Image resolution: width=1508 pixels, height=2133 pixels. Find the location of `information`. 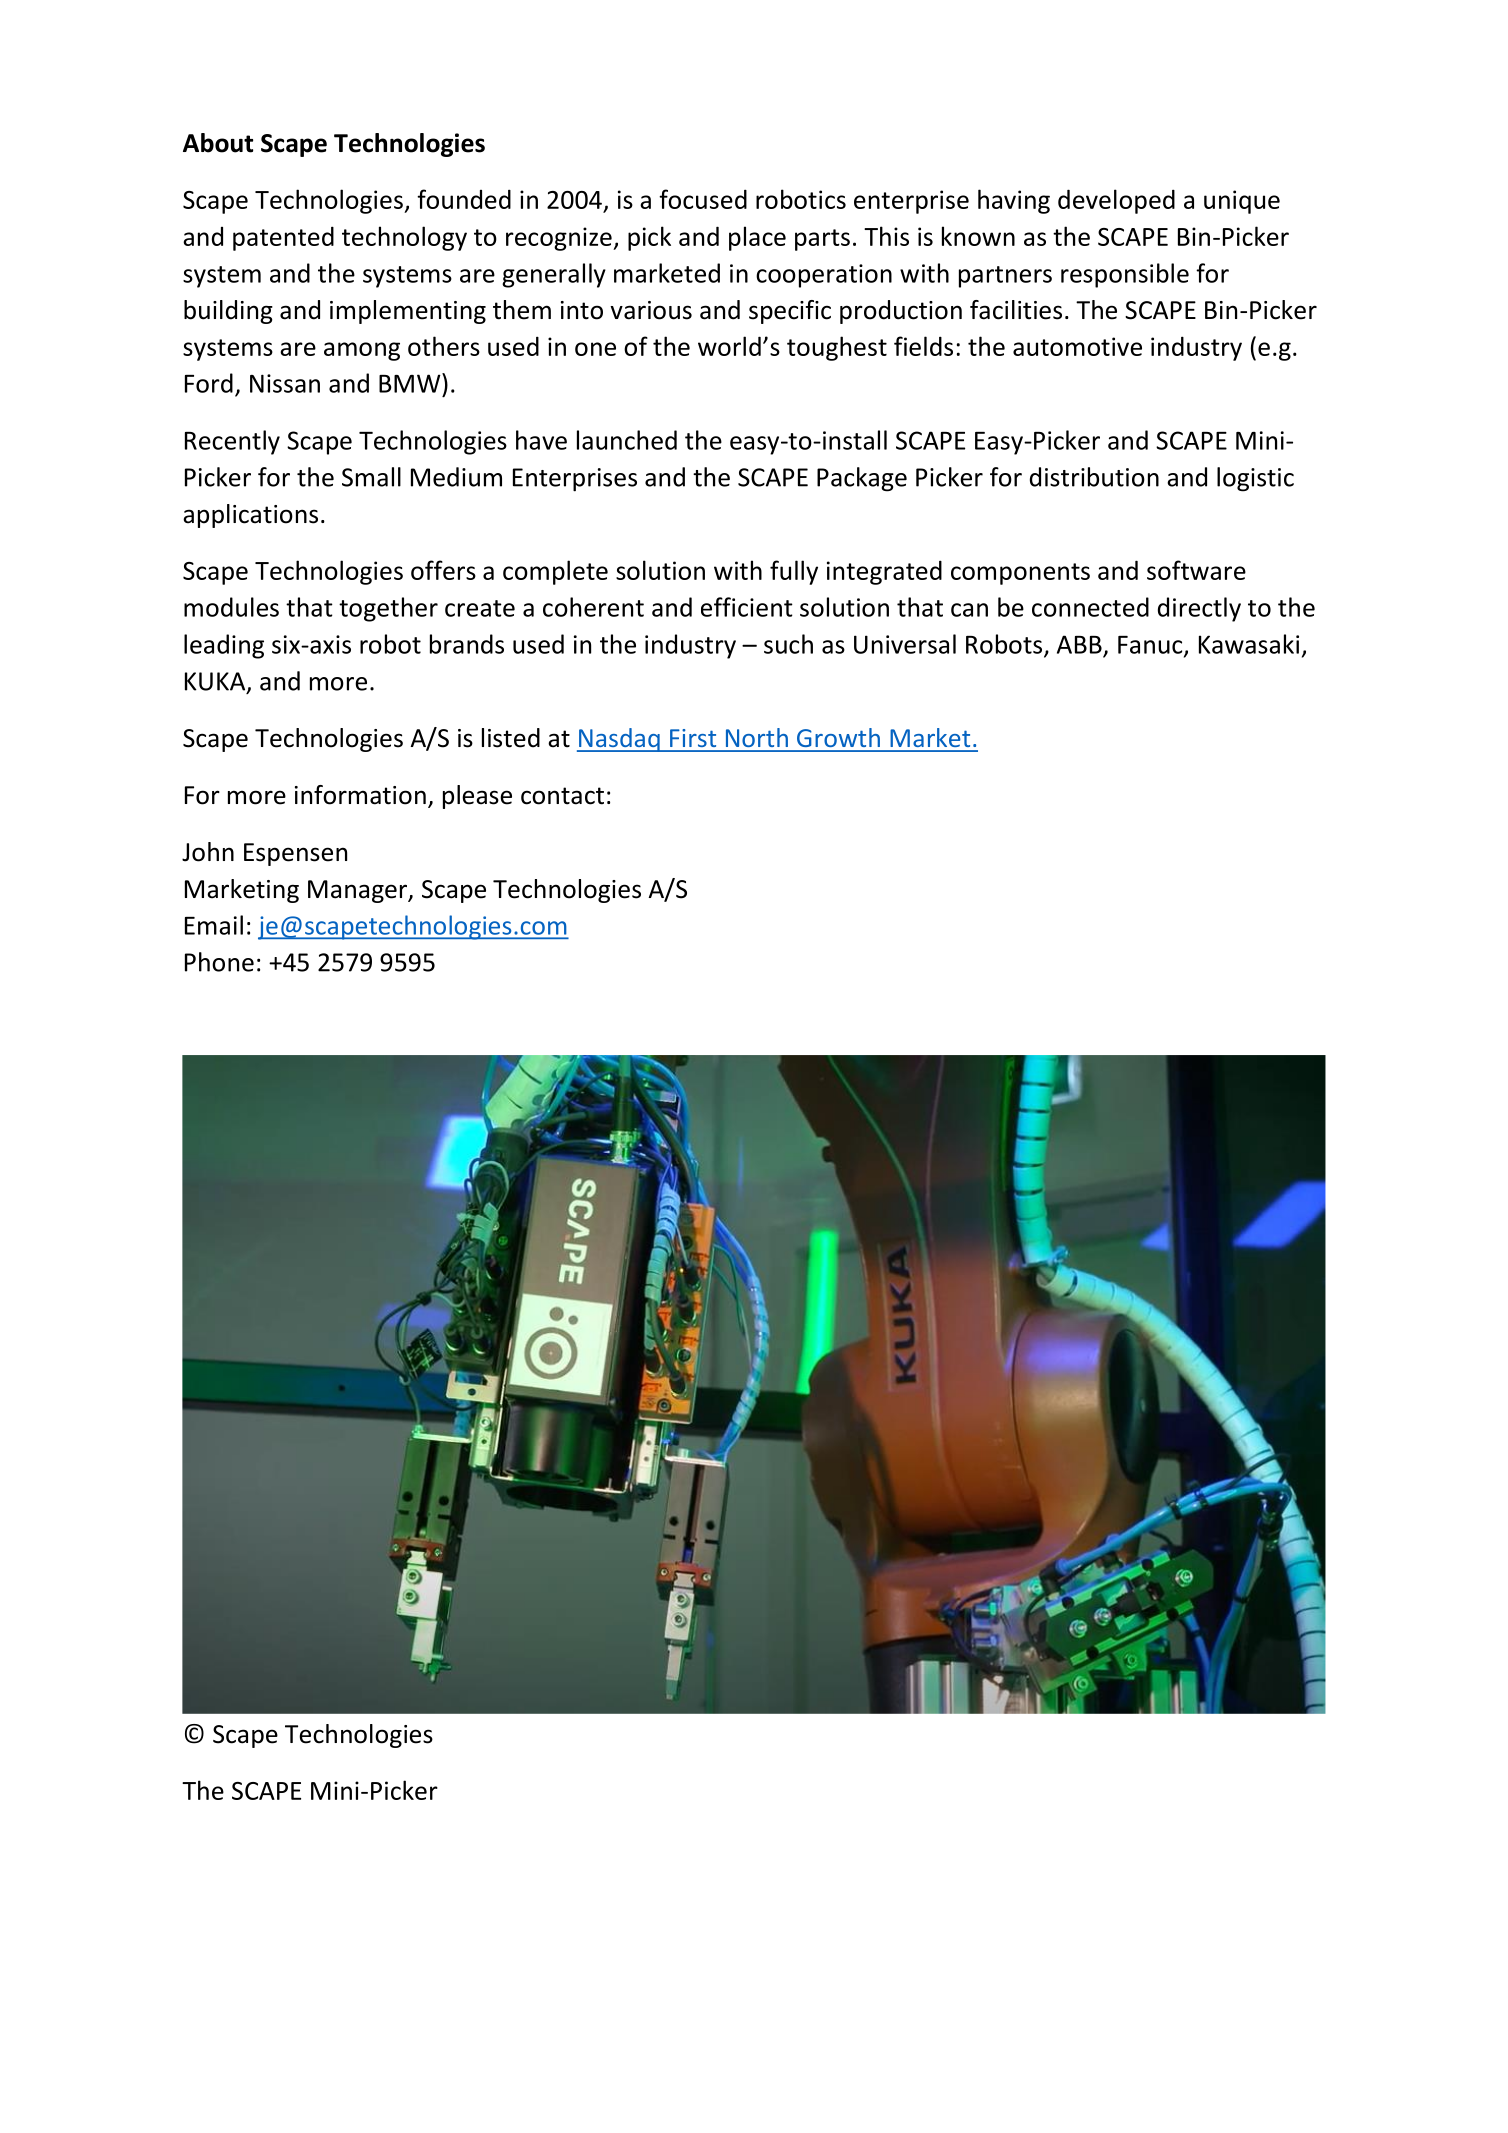

information is located at coordinates (360, 795).
